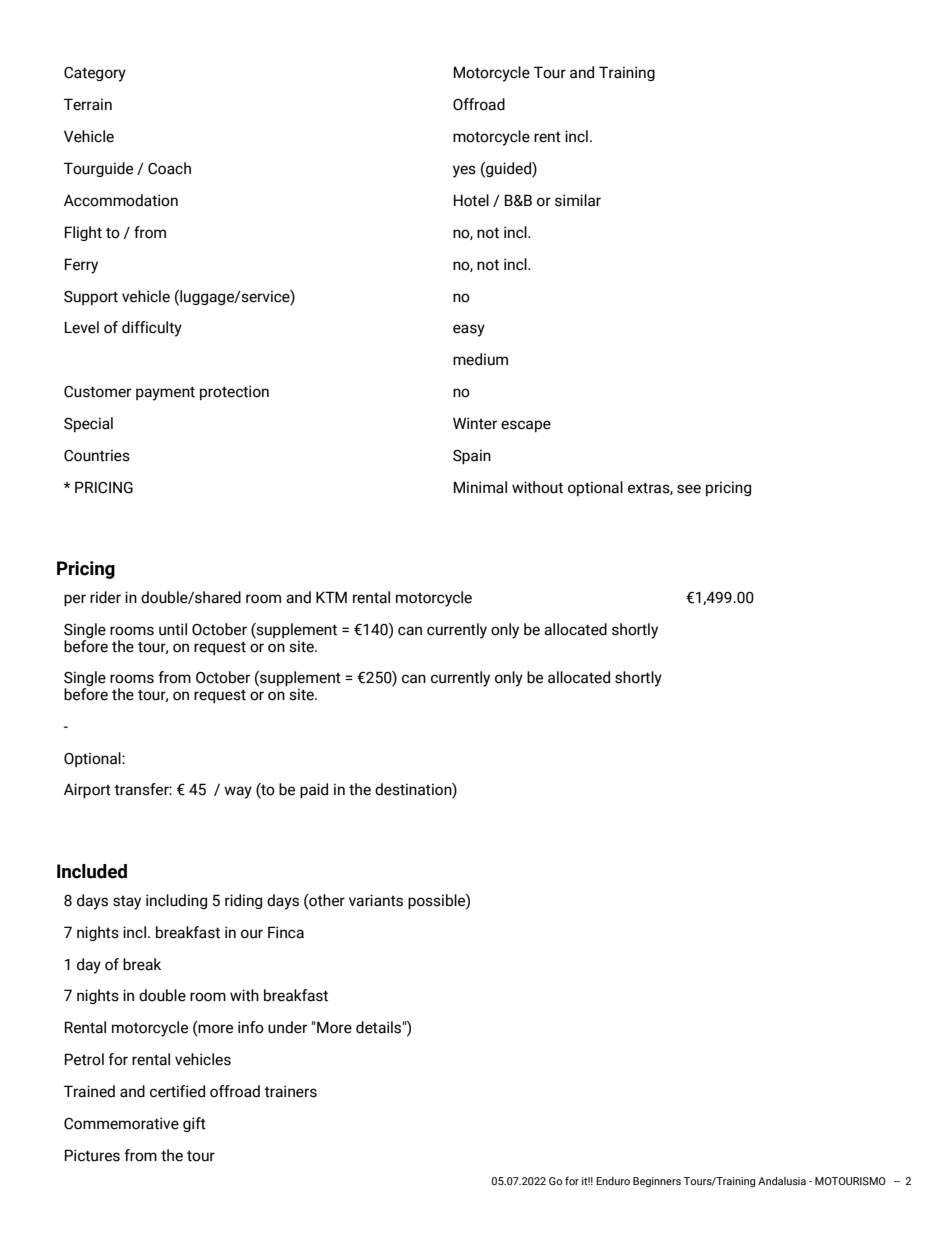 Image resolution: width=952 pixels, height=1233 pixels. What do you see at coordinates (480, 359) in the page?
I see `medium` at bounding box center [480, 359].
